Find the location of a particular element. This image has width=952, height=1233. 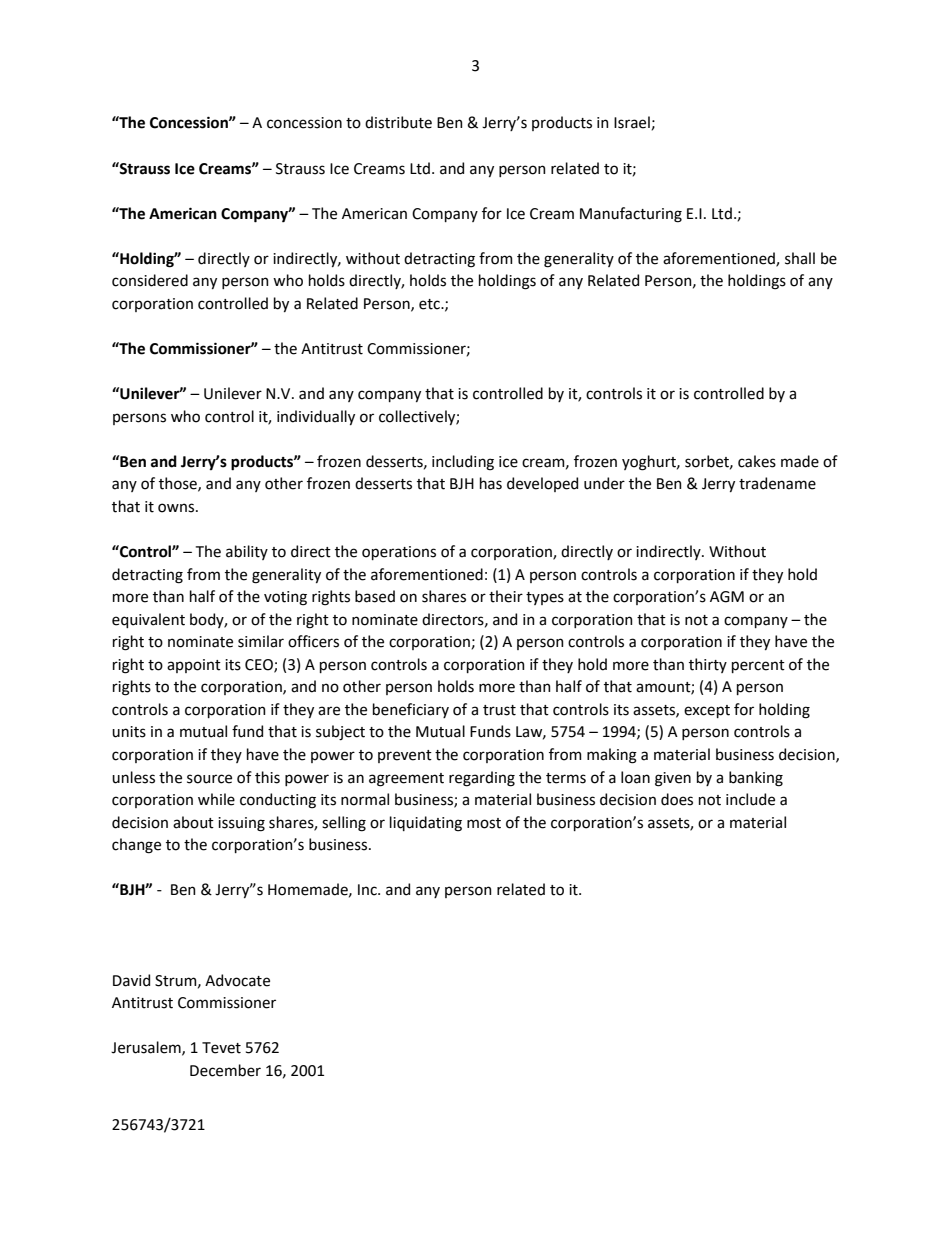

include is located at coordinates (750, 799).
